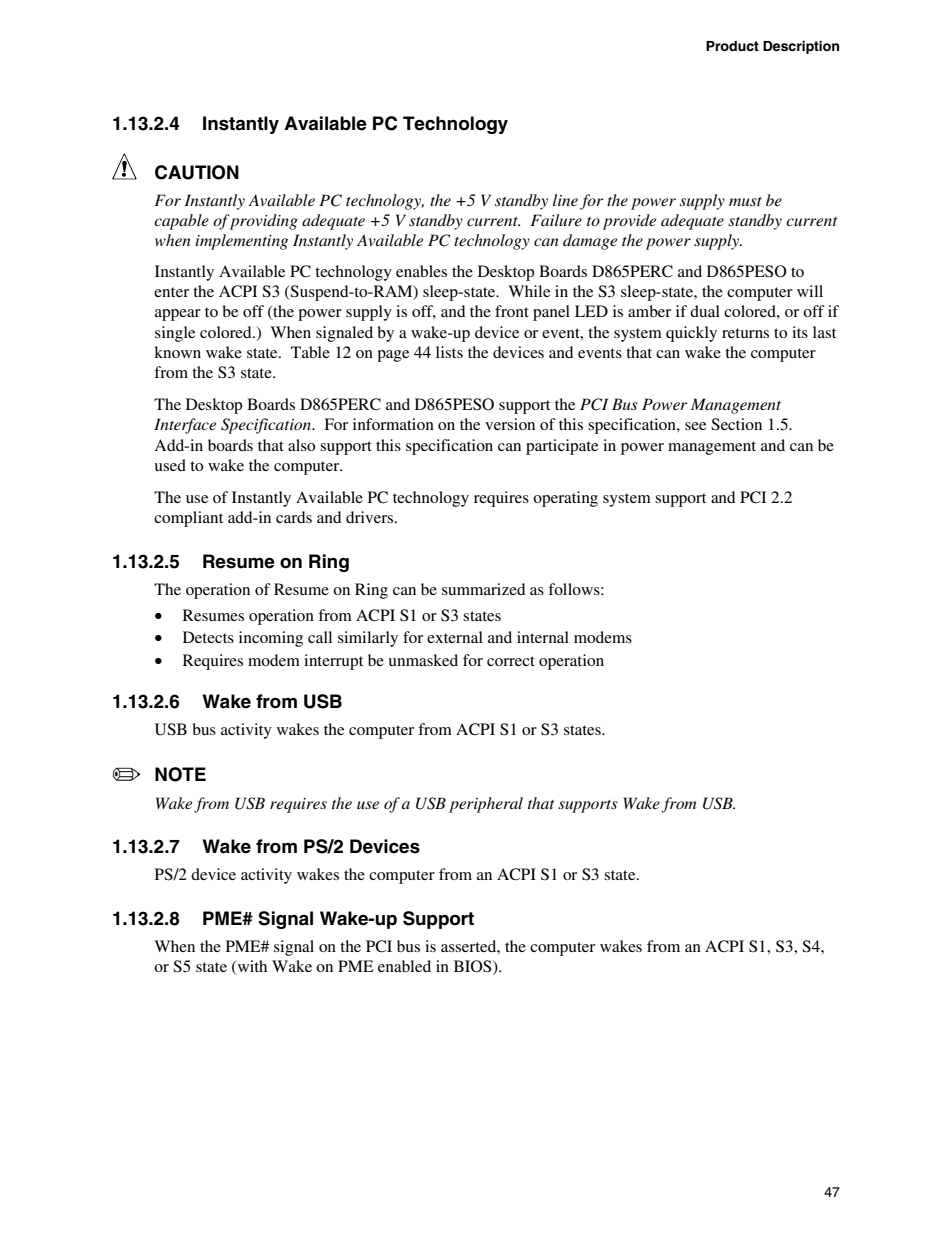 The height and width of the document is (1233, 952). Describe the element at coordinates (732, 46) in the document. I see `Product` at that location.
